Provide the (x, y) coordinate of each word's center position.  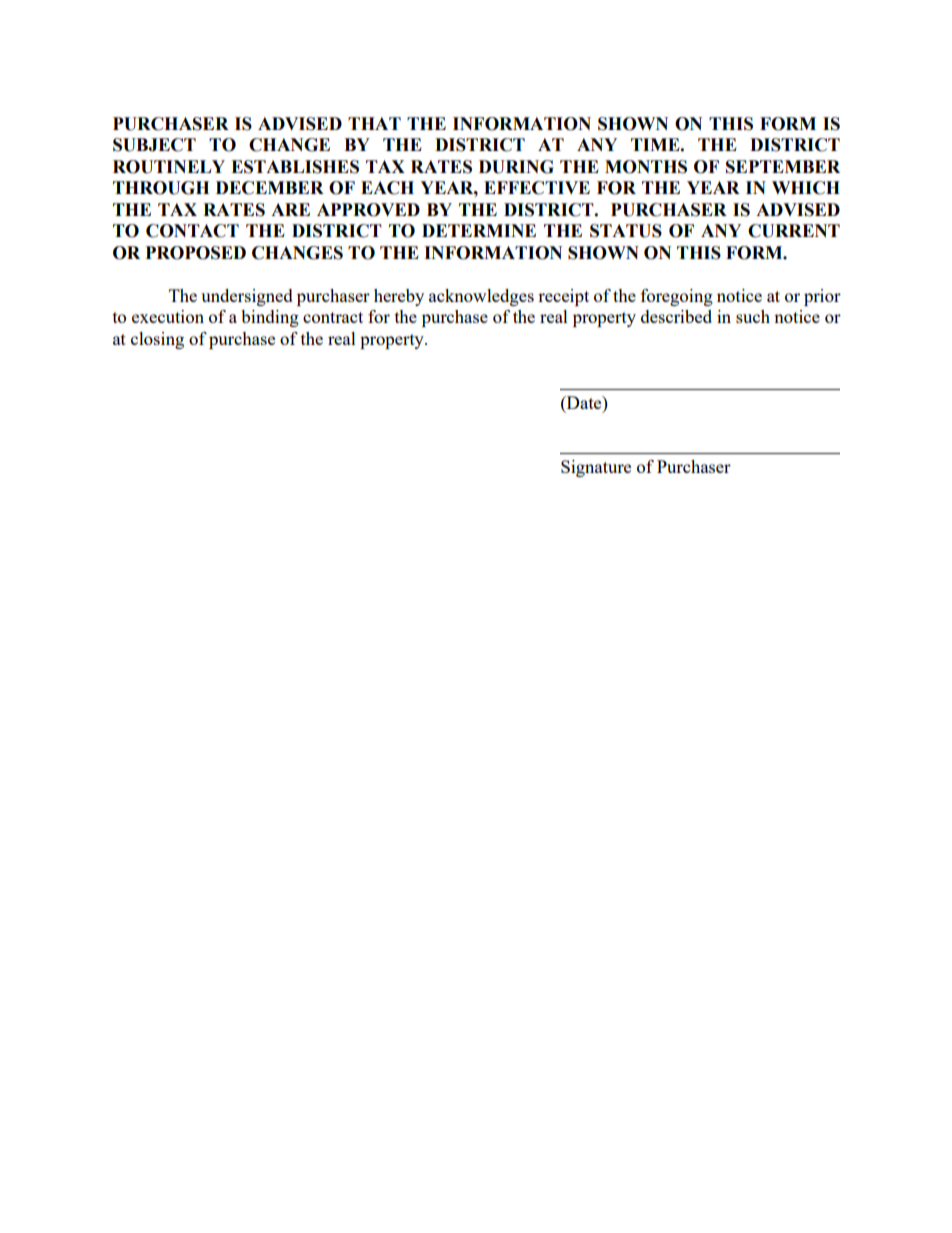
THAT (374, 123)
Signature (596, 468)
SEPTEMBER (783, 167)
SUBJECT (154, 145)
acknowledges (481, 297)
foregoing (677, 297)
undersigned (247, 297)
